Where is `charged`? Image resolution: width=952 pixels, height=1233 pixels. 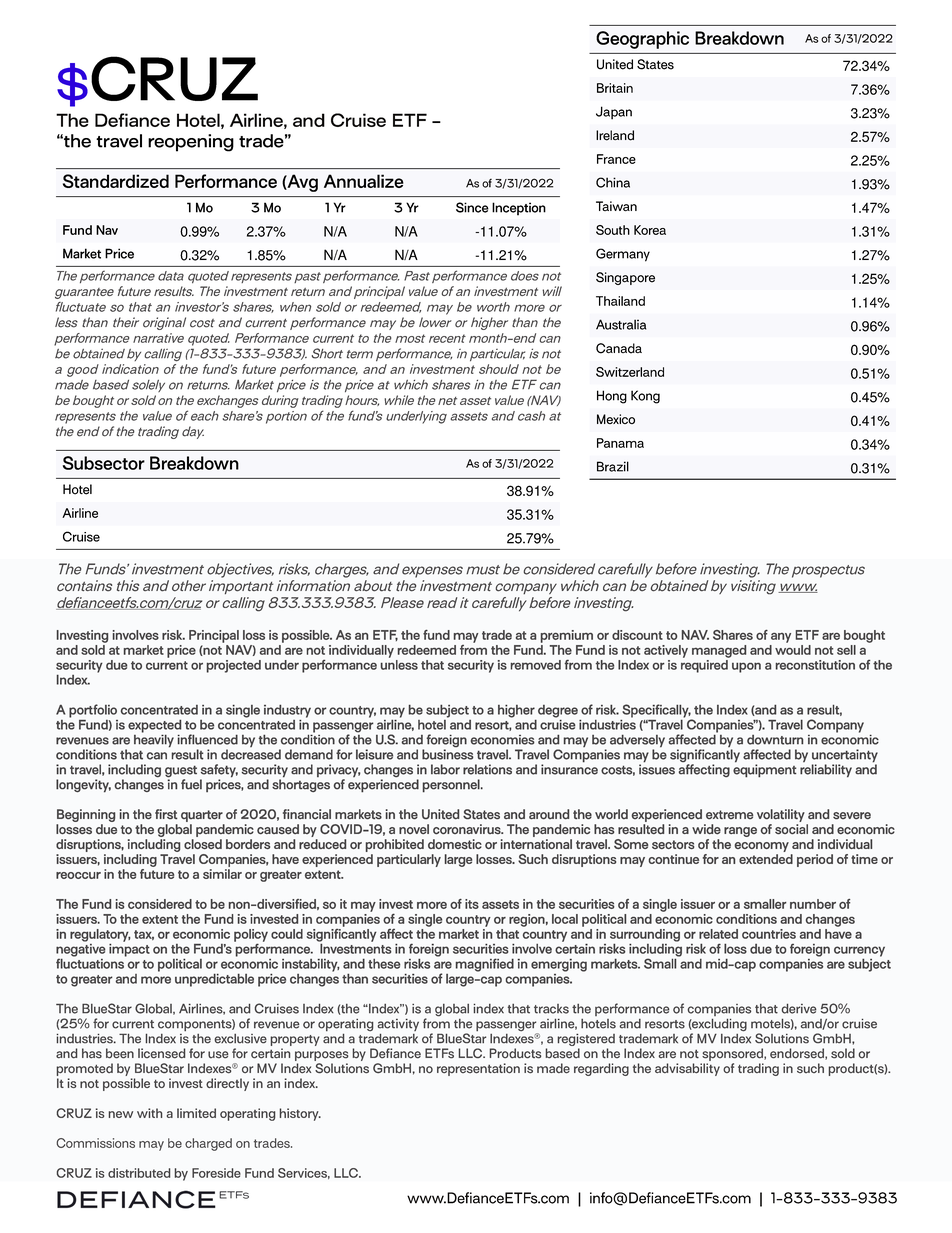
charged is located at coordinates (208, 1144).
